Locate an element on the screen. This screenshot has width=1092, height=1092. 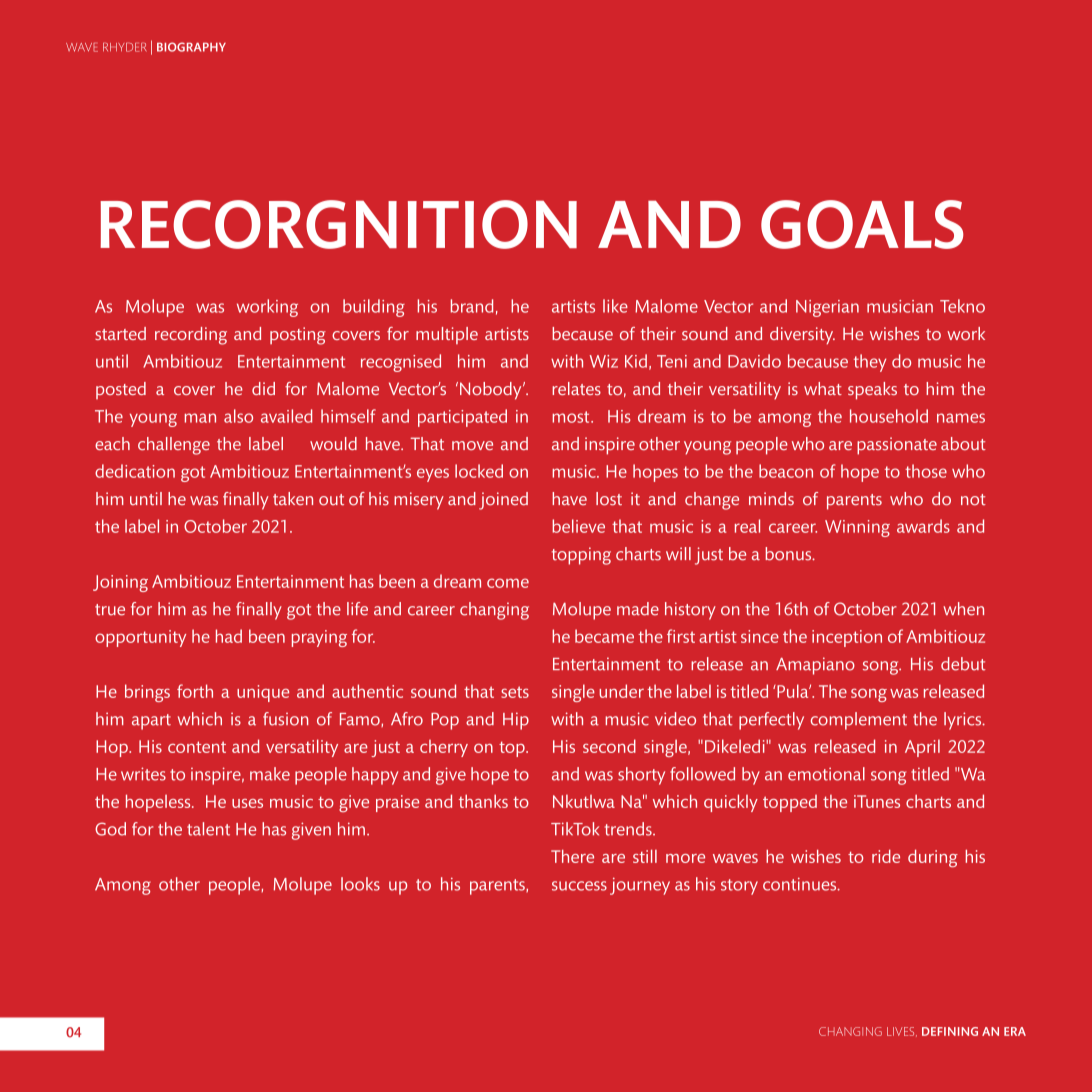
GOALS is located at coordinates (862, 224).
